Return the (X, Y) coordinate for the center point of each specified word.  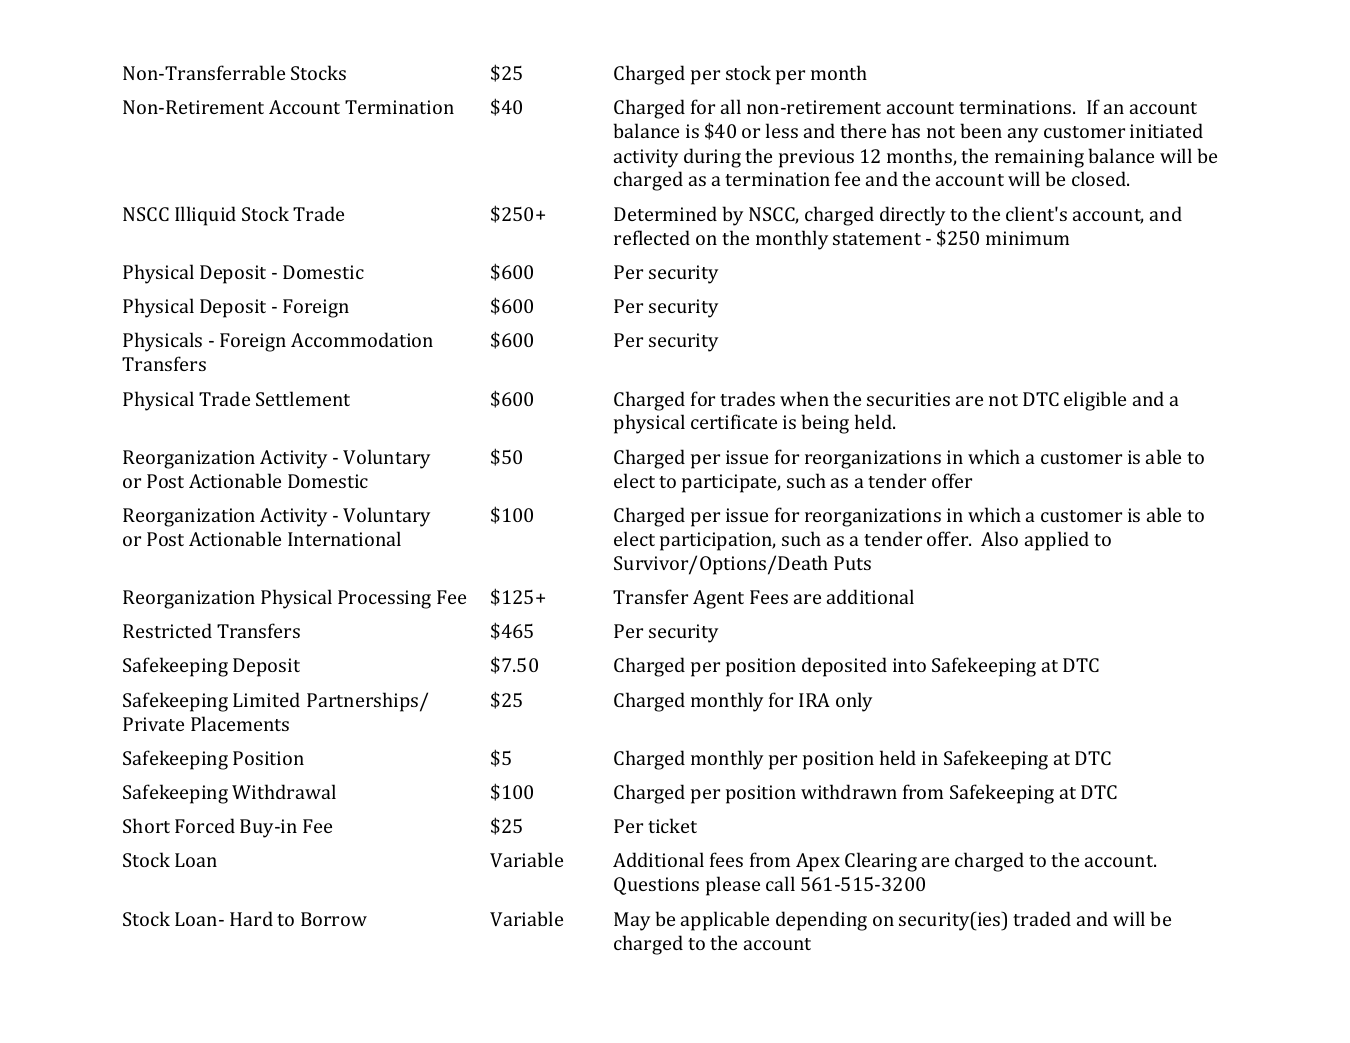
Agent (718, 599)
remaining (1039, 158)
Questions (656, 886)
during (712, 158)
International (344, 538)
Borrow (334, 919)
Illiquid (205, 216)
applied (1057, 541)
